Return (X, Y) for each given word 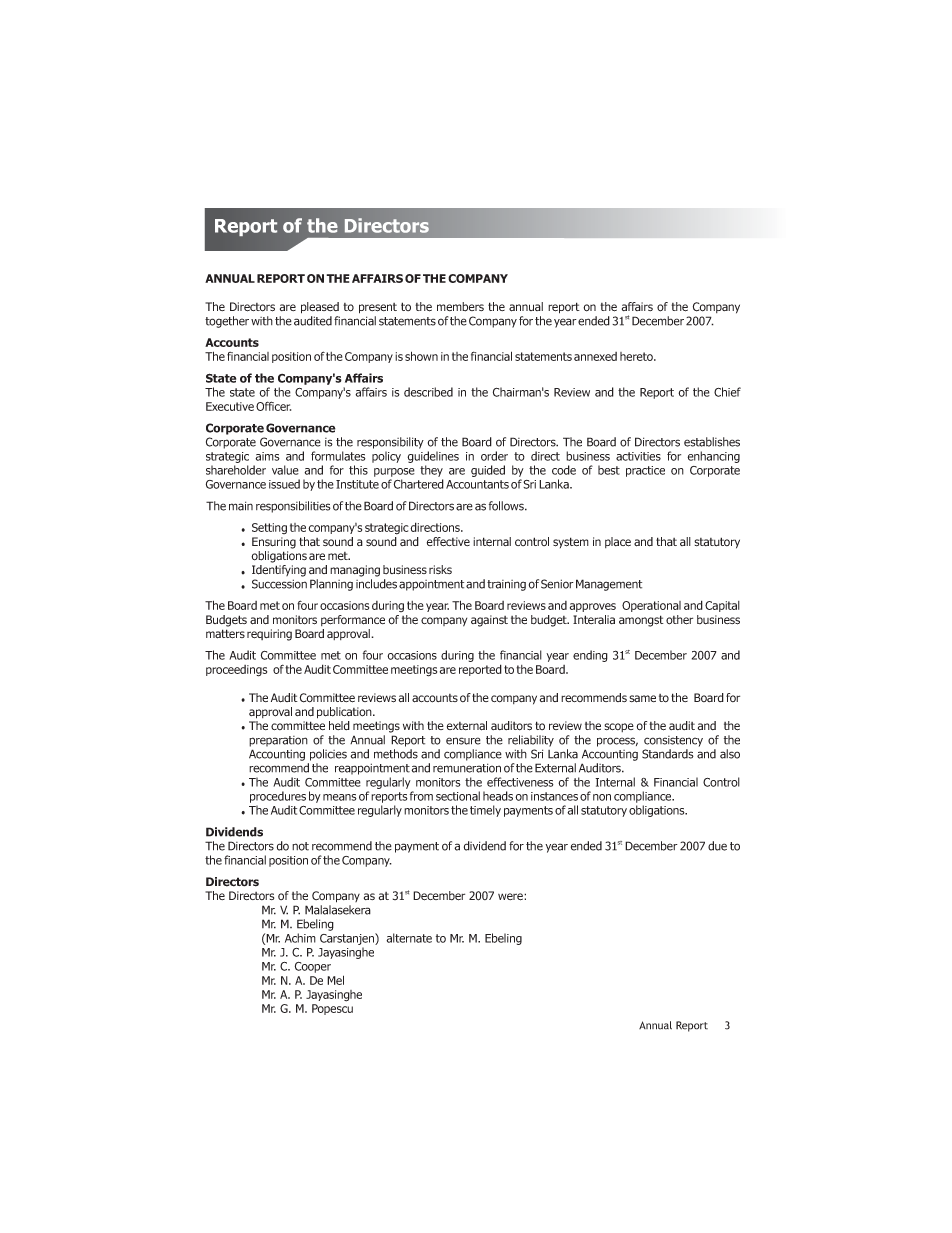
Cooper (313, 967)
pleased (320, 308)
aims (267, 456)
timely (485, 811)
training (506, 585)
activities (638, 456)
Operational (651, 606)
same (642, 699)
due (717, 846)
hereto (637, 356)
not (300, 846)
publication (345, 713)
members (460, 307)
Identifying (279, 571)
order (494, 456)
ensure (463, 741)
